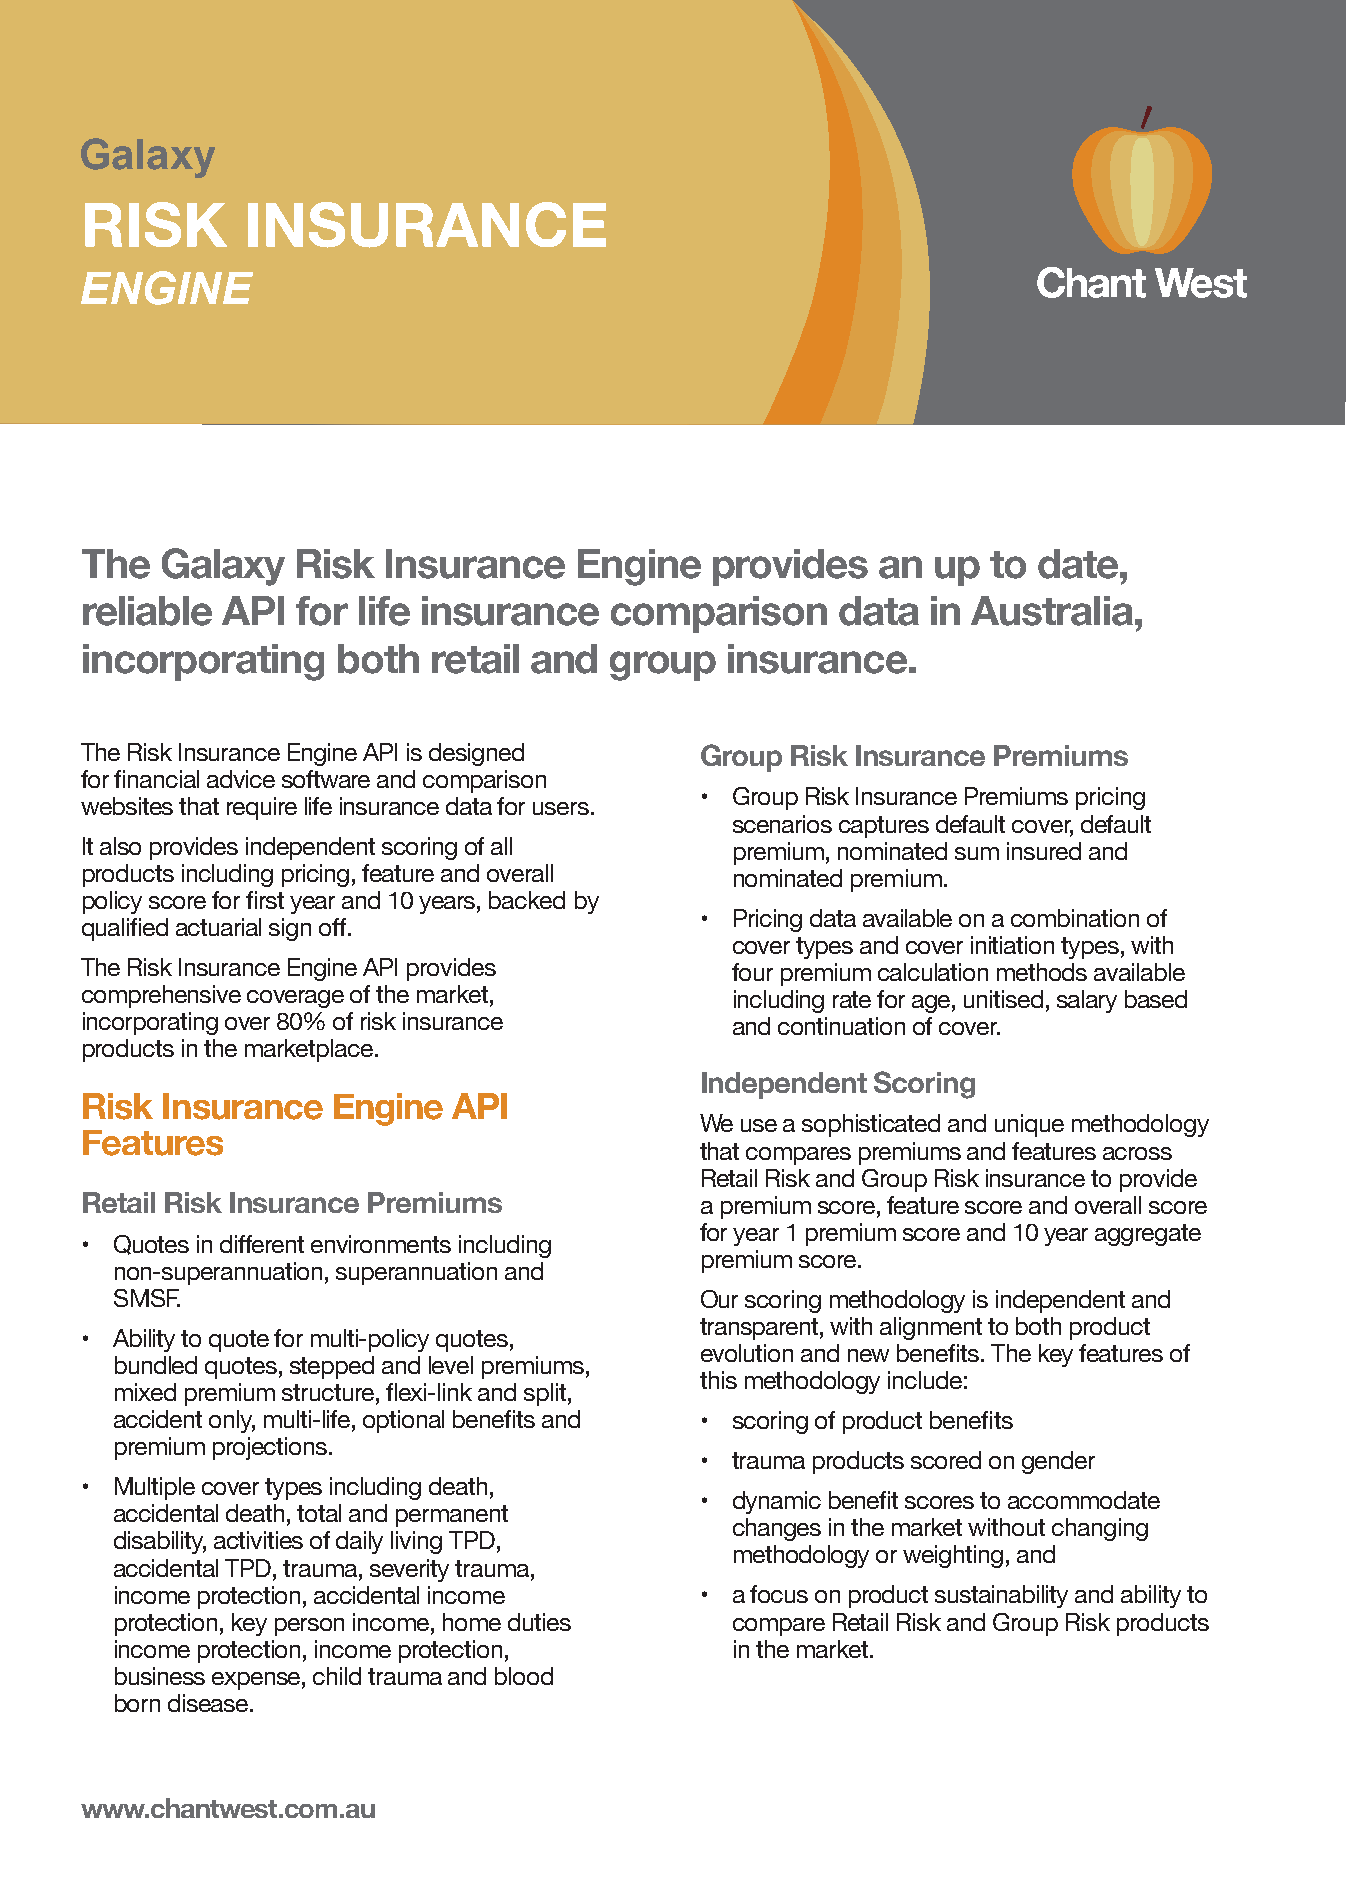  What do you see at coordinates (156, 1365) in the screenshot?
I see `bundled` at bounding box center [156, 1365].
